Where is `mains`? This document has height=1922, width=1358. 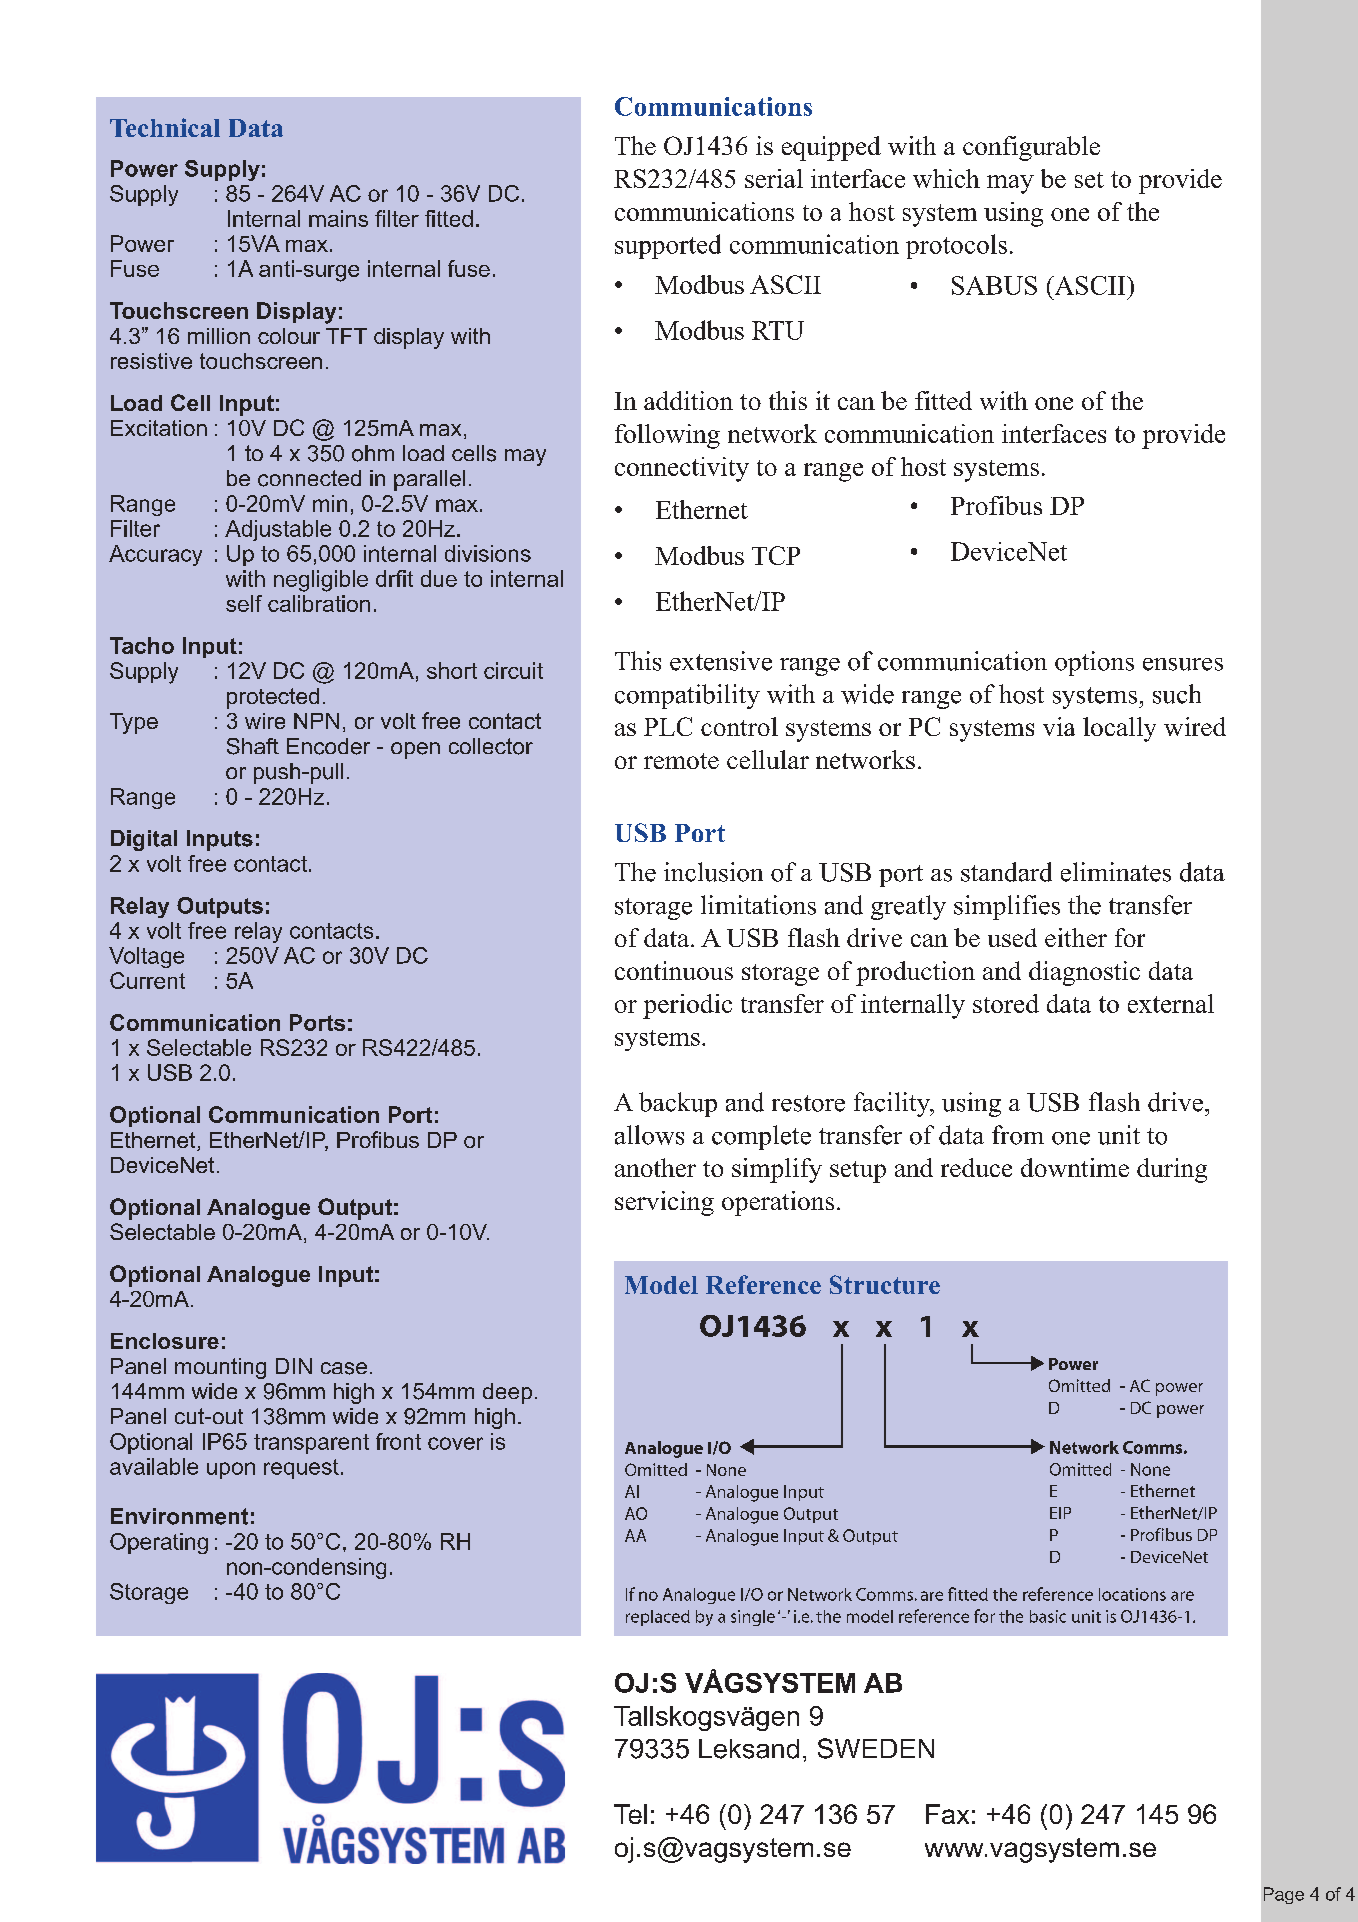 mains is located at coordinates (338, 218).
